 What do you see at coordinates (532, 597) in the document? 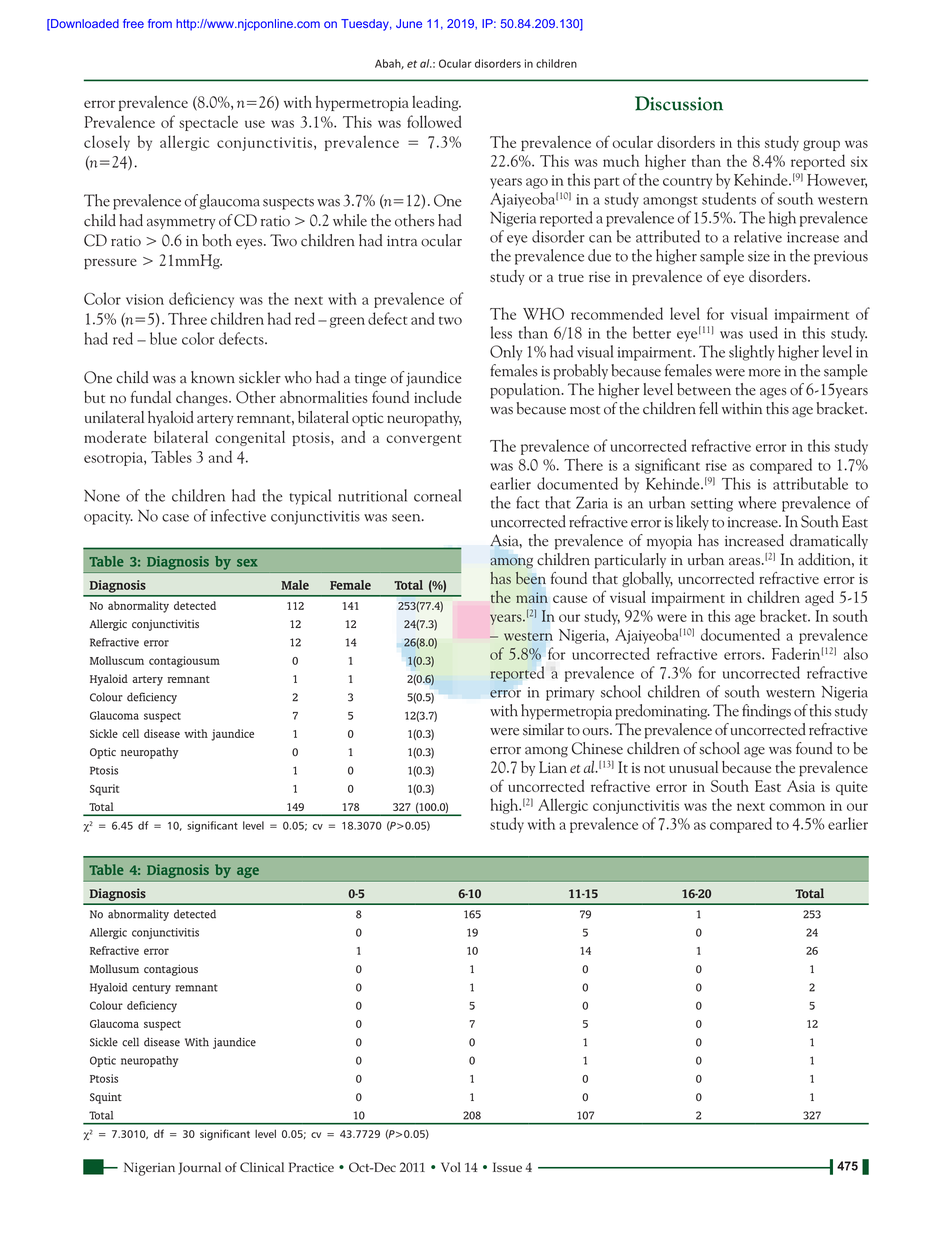
I see `main` at bounding box center [532, 597].
